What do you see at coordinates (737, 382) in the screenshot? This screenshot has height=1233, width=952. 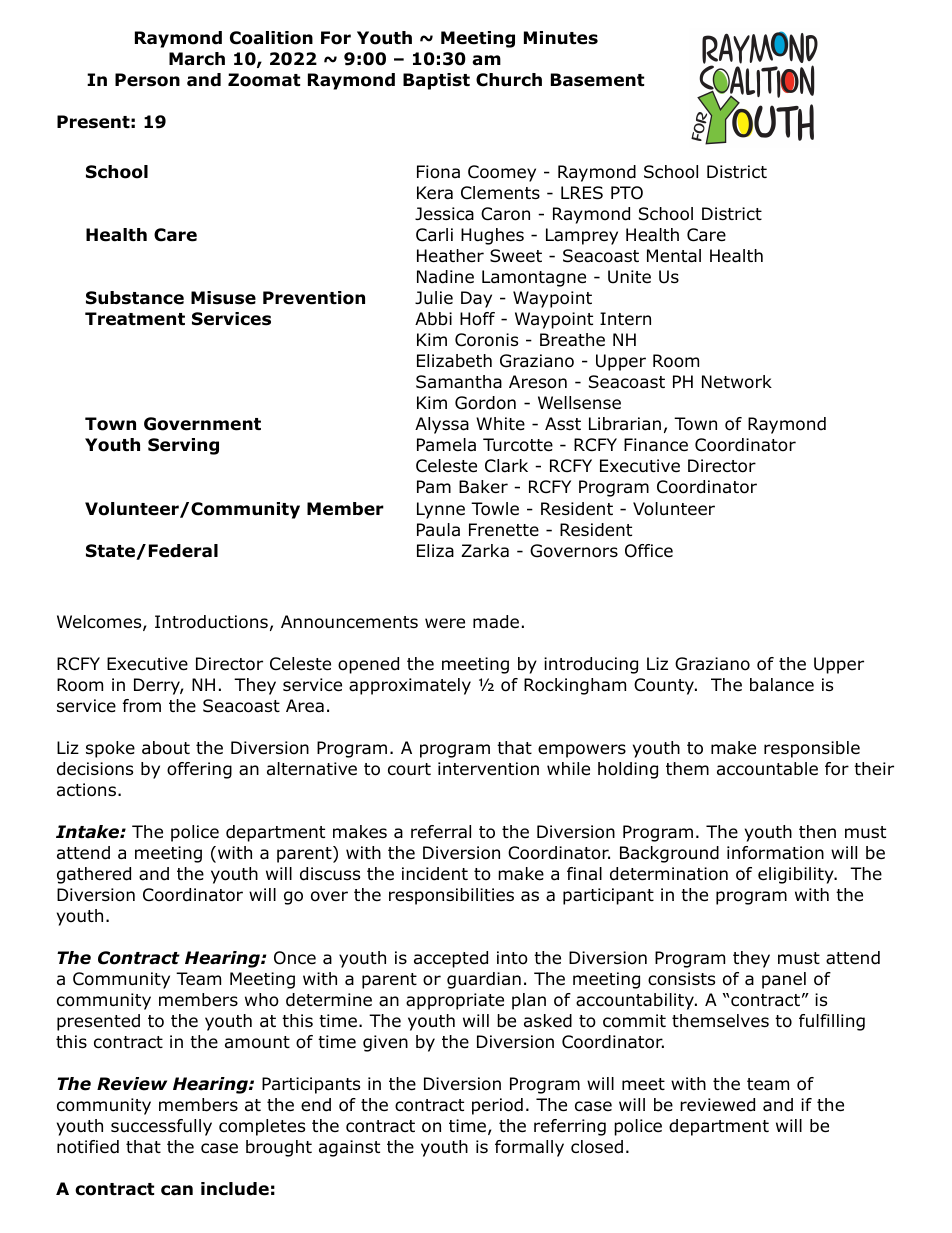 I see `Network` at bounding box center [737, 382].
